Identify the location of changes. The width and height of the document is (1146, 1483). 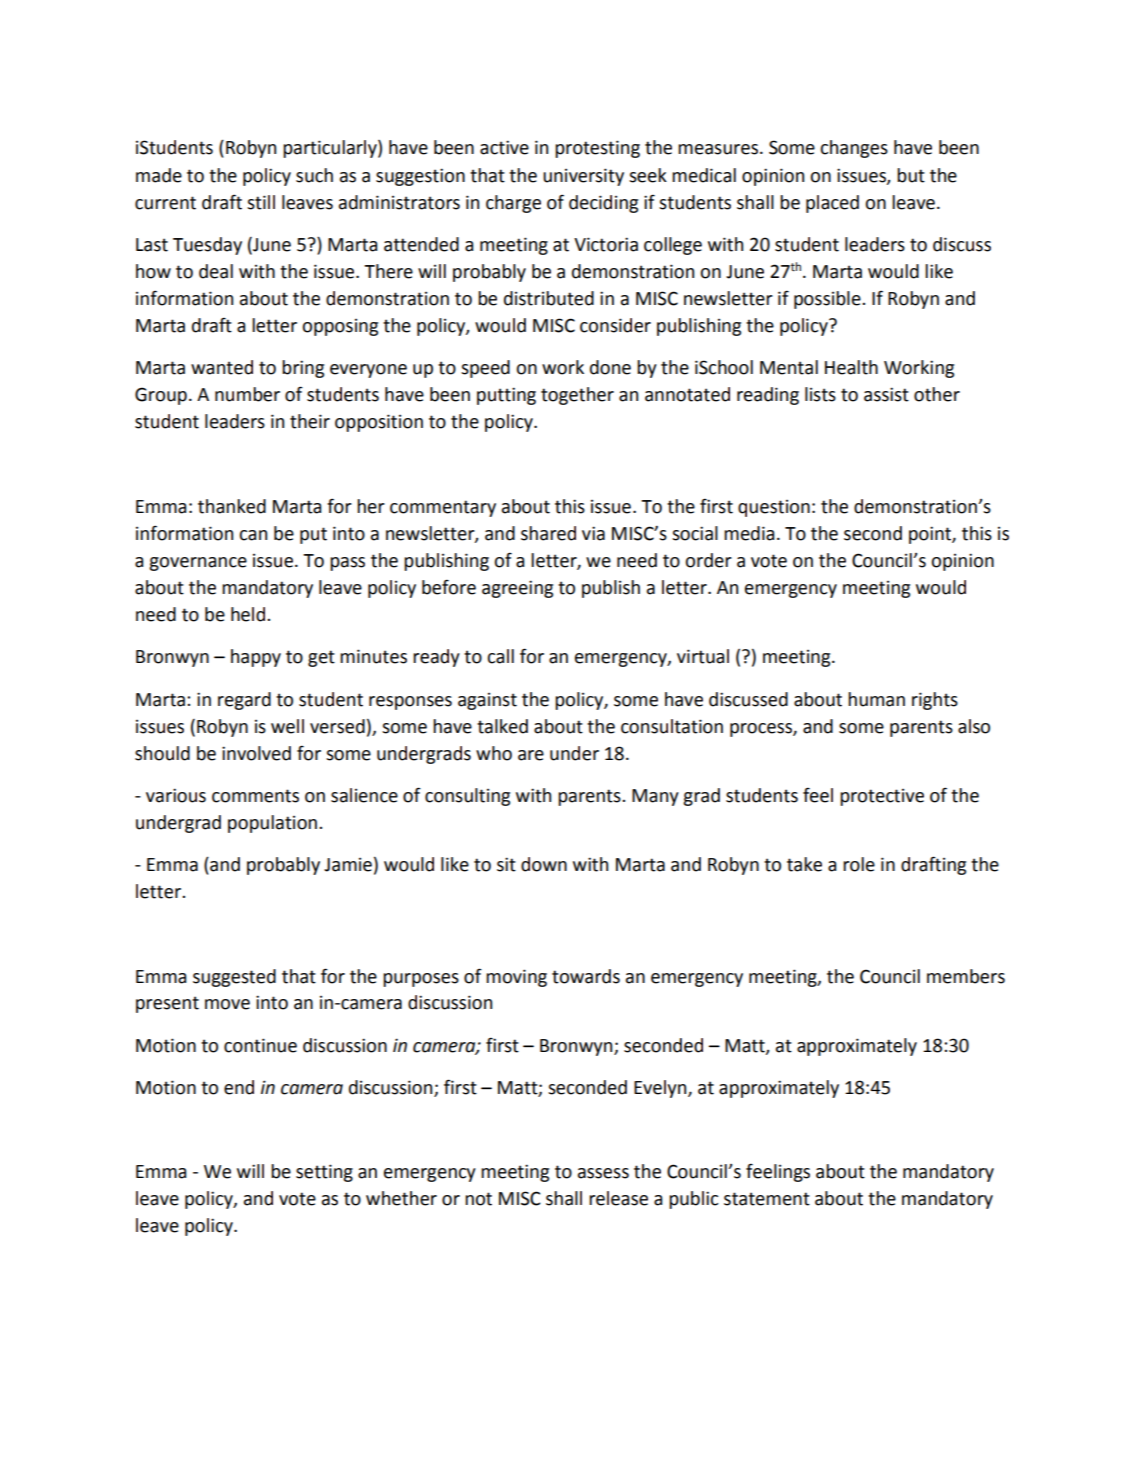
(854, 149).
